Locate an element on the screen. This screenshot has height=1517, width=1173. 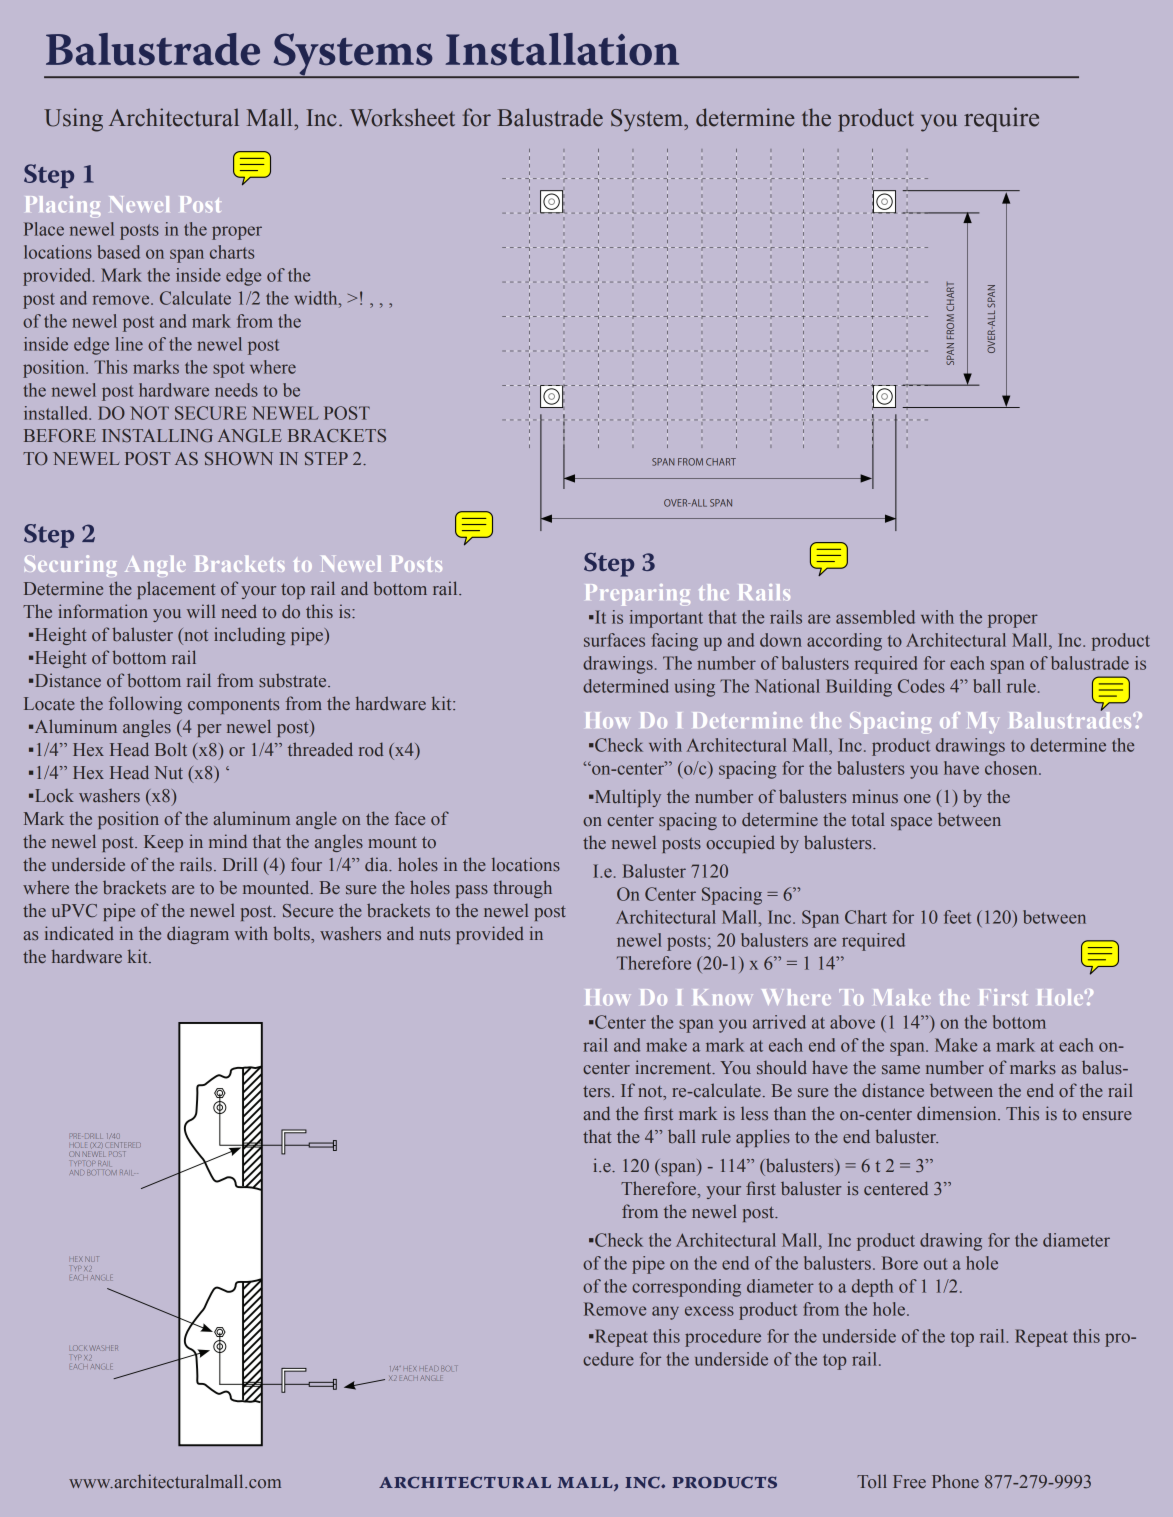
minus is located at coordinates (875, 796).
